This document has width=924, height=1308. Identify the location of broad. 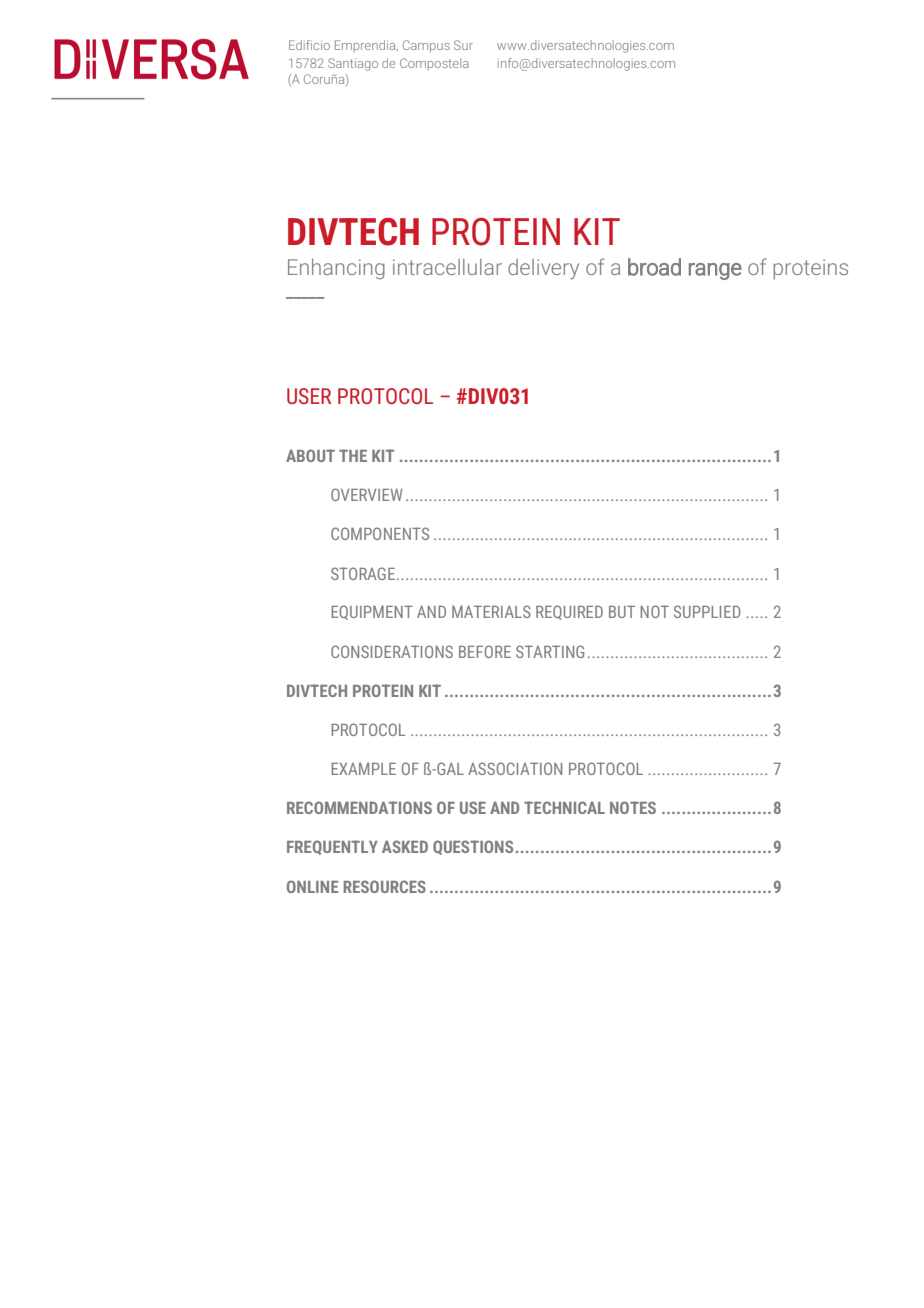
(654, 267).
